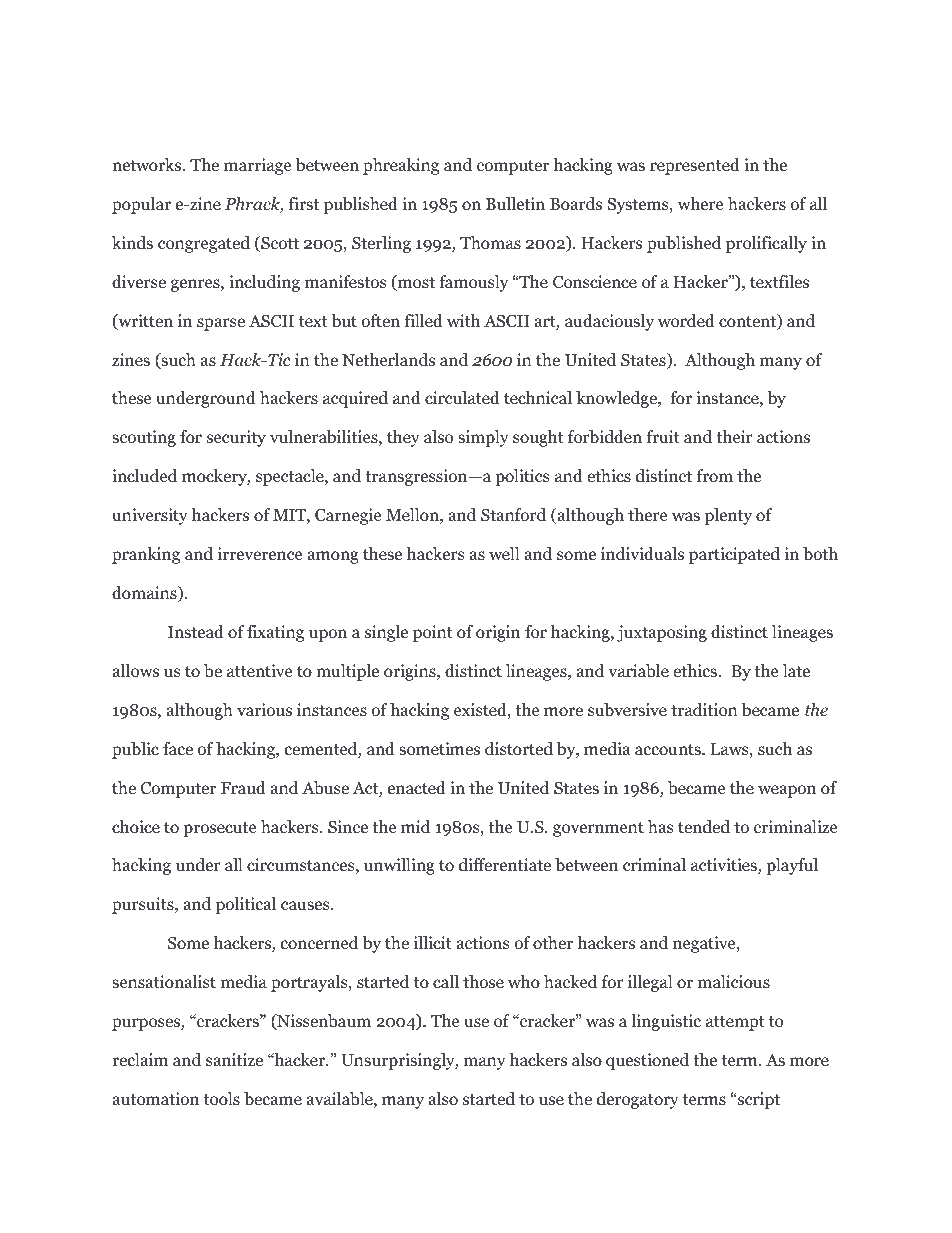 The width and height of the screenshot is (952, 1233). What do you see at coordinates (257, 166) in the screenshot?
I see `marriage` at bounding box center [257, 166].
